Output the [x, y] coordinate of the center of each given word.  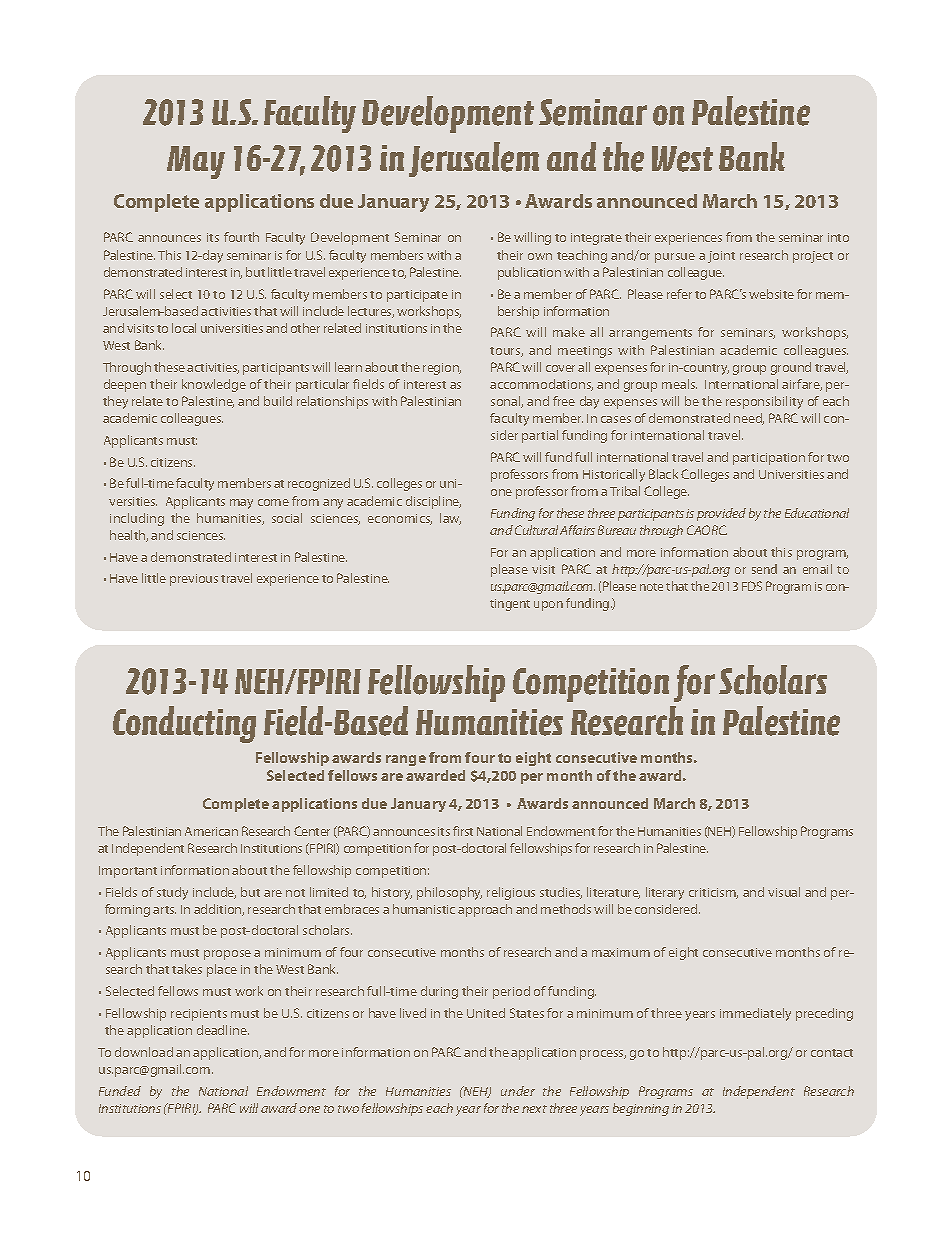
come [273, 502]
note [651, 587]
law [450, 519]
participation [769, 459]
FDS [752, 586]
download [144, 1052]
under [518, 1091]
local [184, 328]
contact [832, 1053]
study [172, 893]
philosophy [449, 893]
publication [529, 273]
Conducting [184, 724]
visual [784, 892]
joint [721, 257]
